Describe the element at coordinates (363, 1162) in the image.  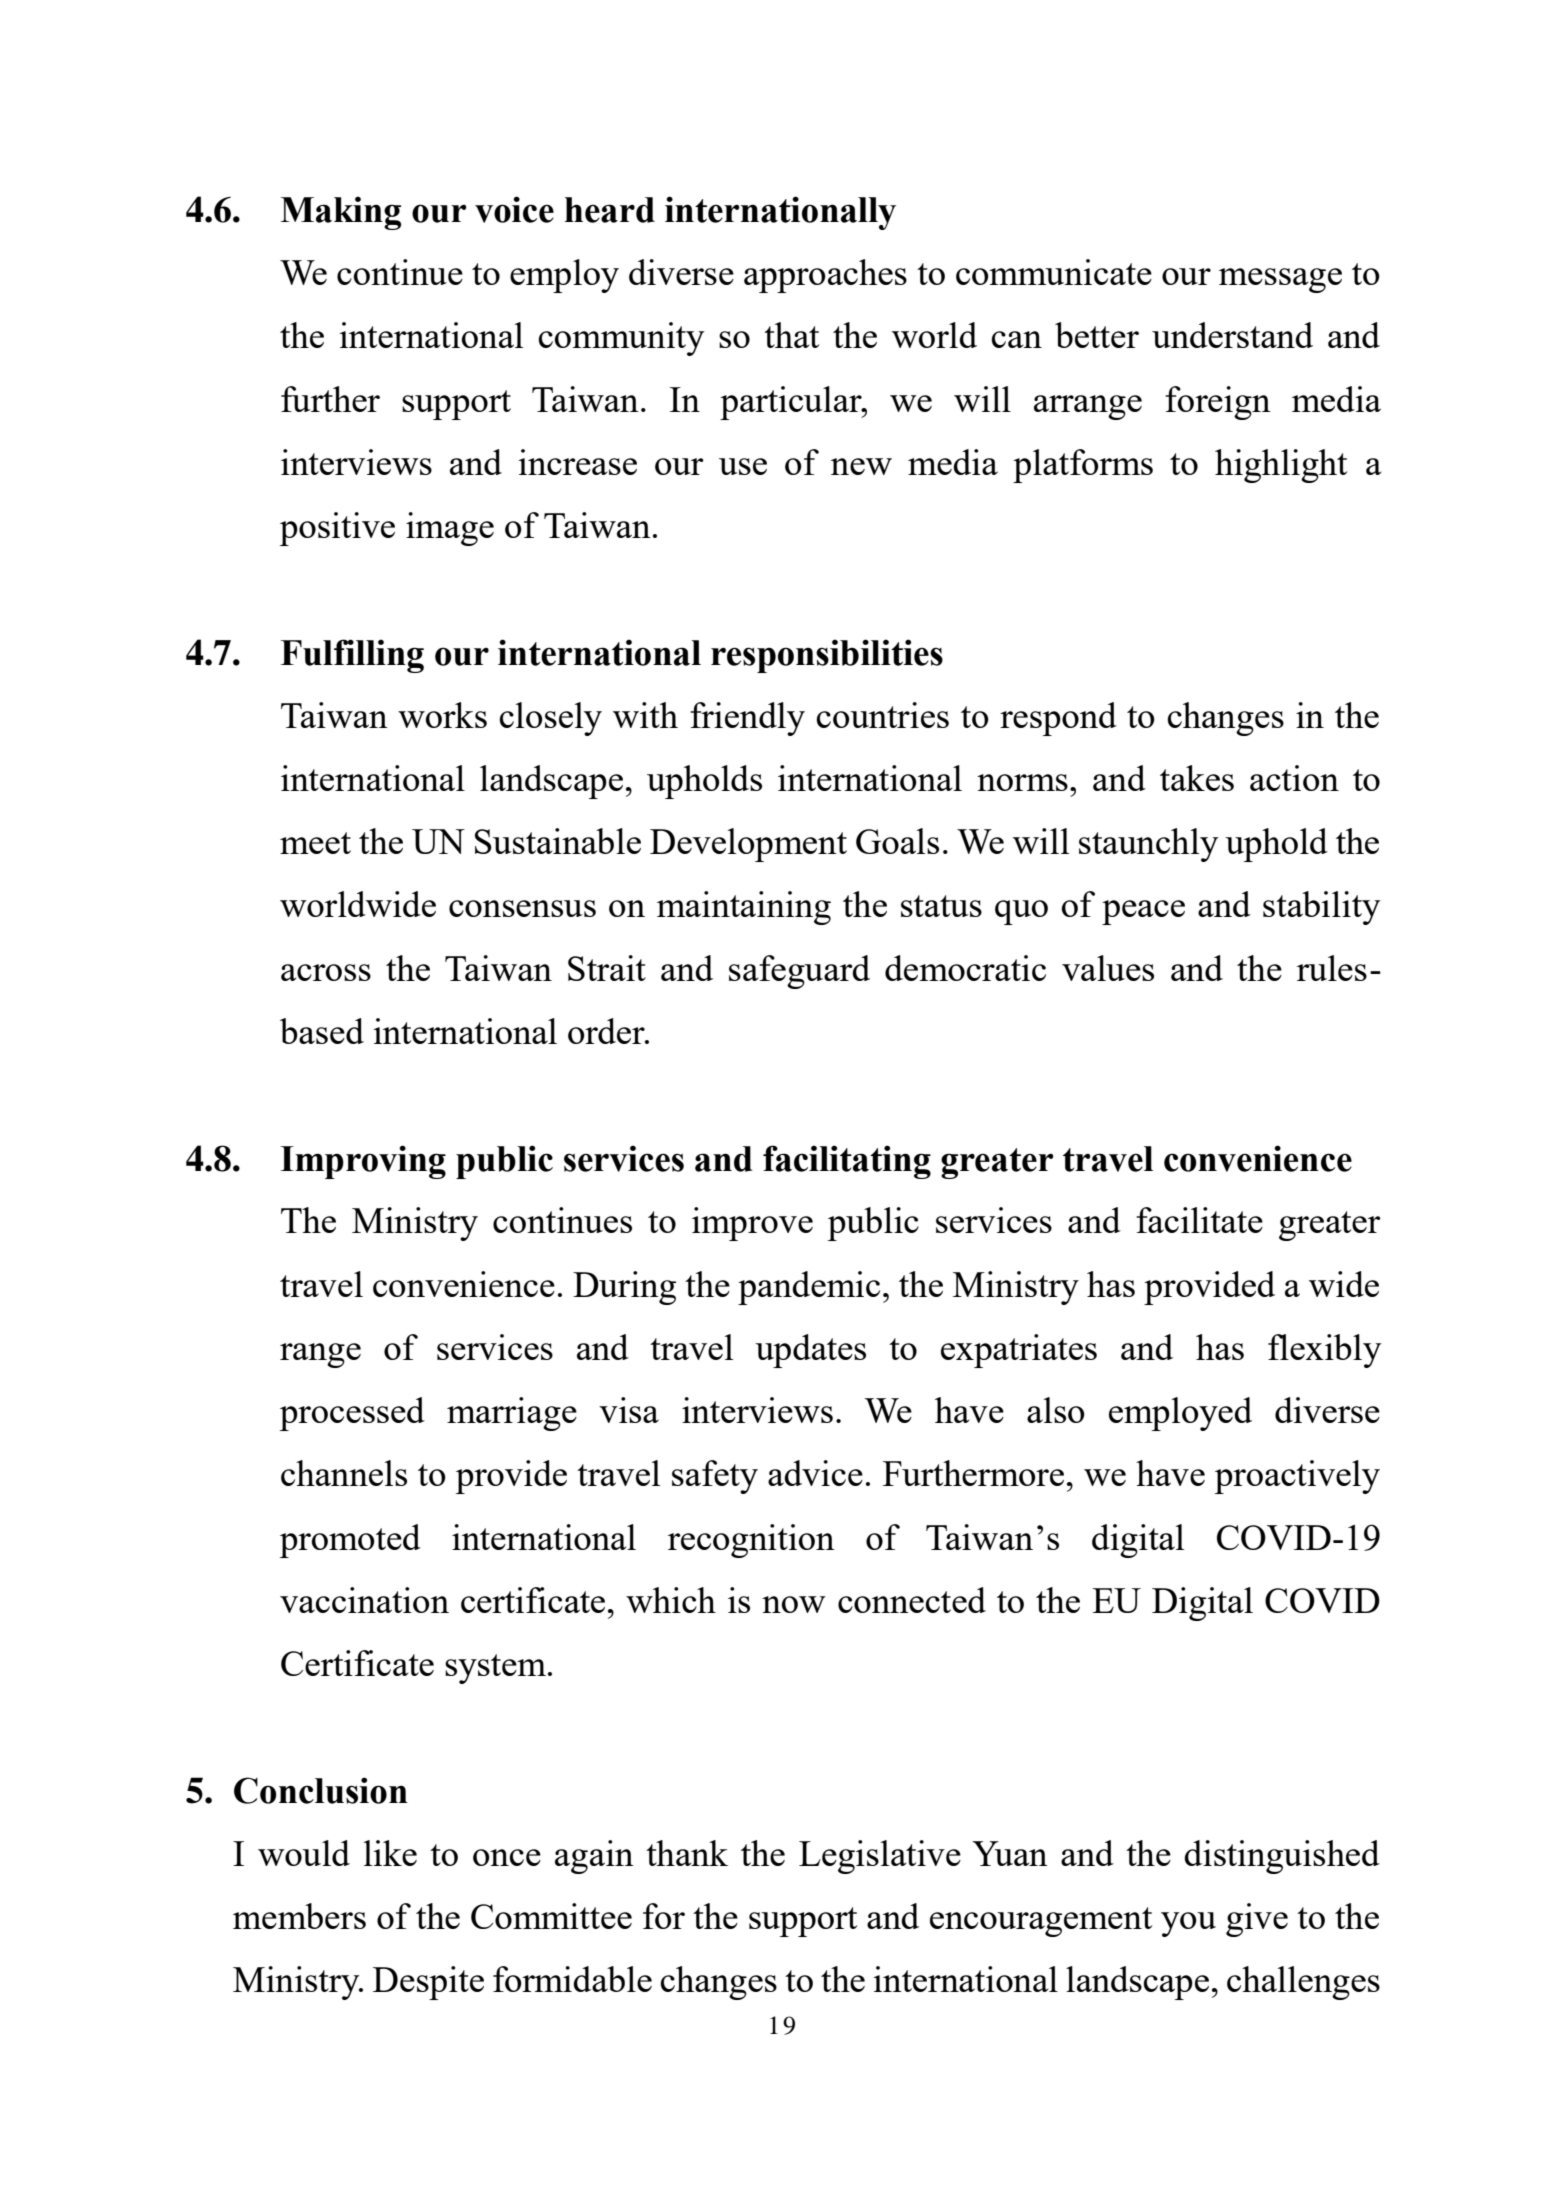
I see `Improving` at that location.
